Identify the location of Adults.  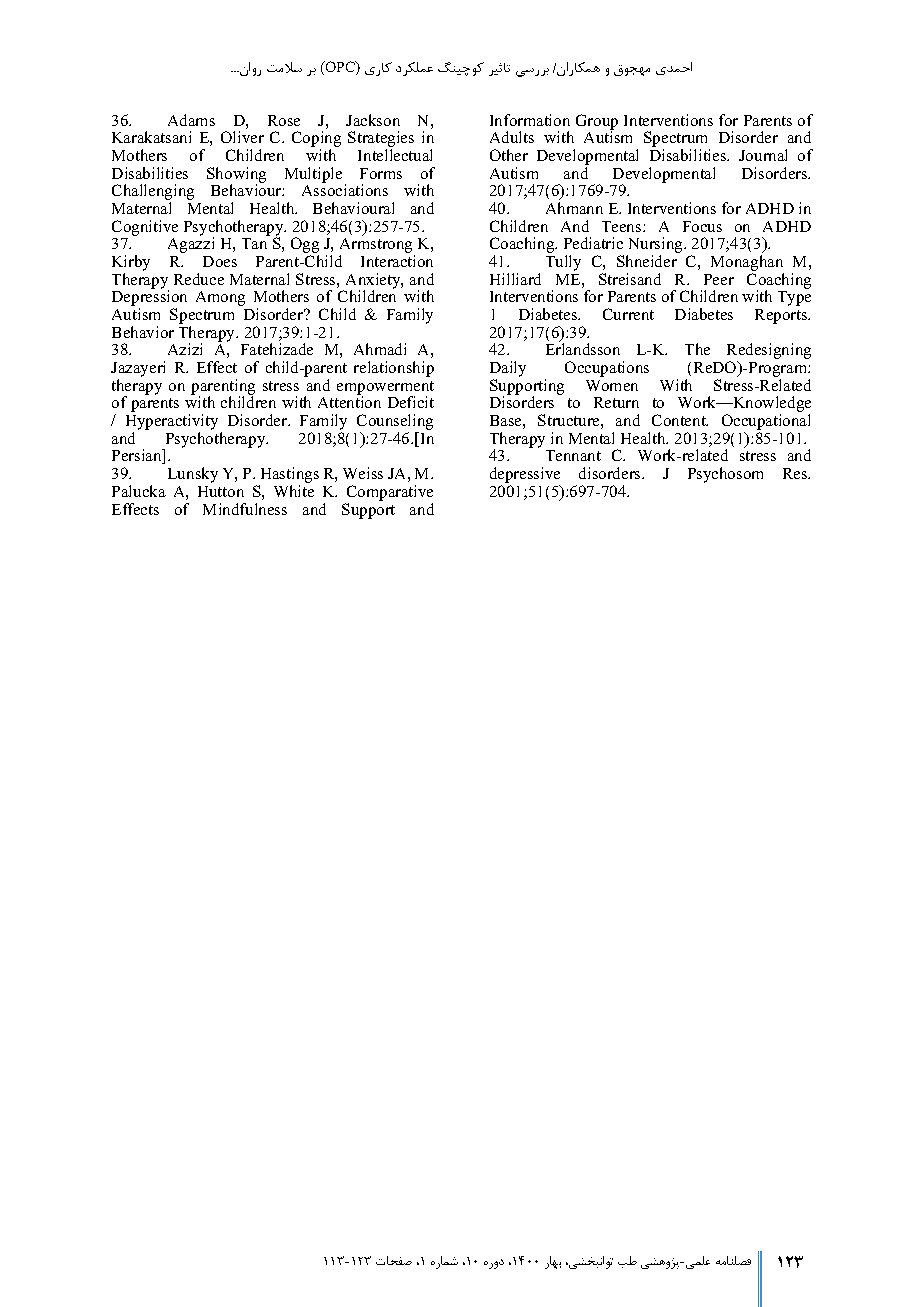
(512, 137).
